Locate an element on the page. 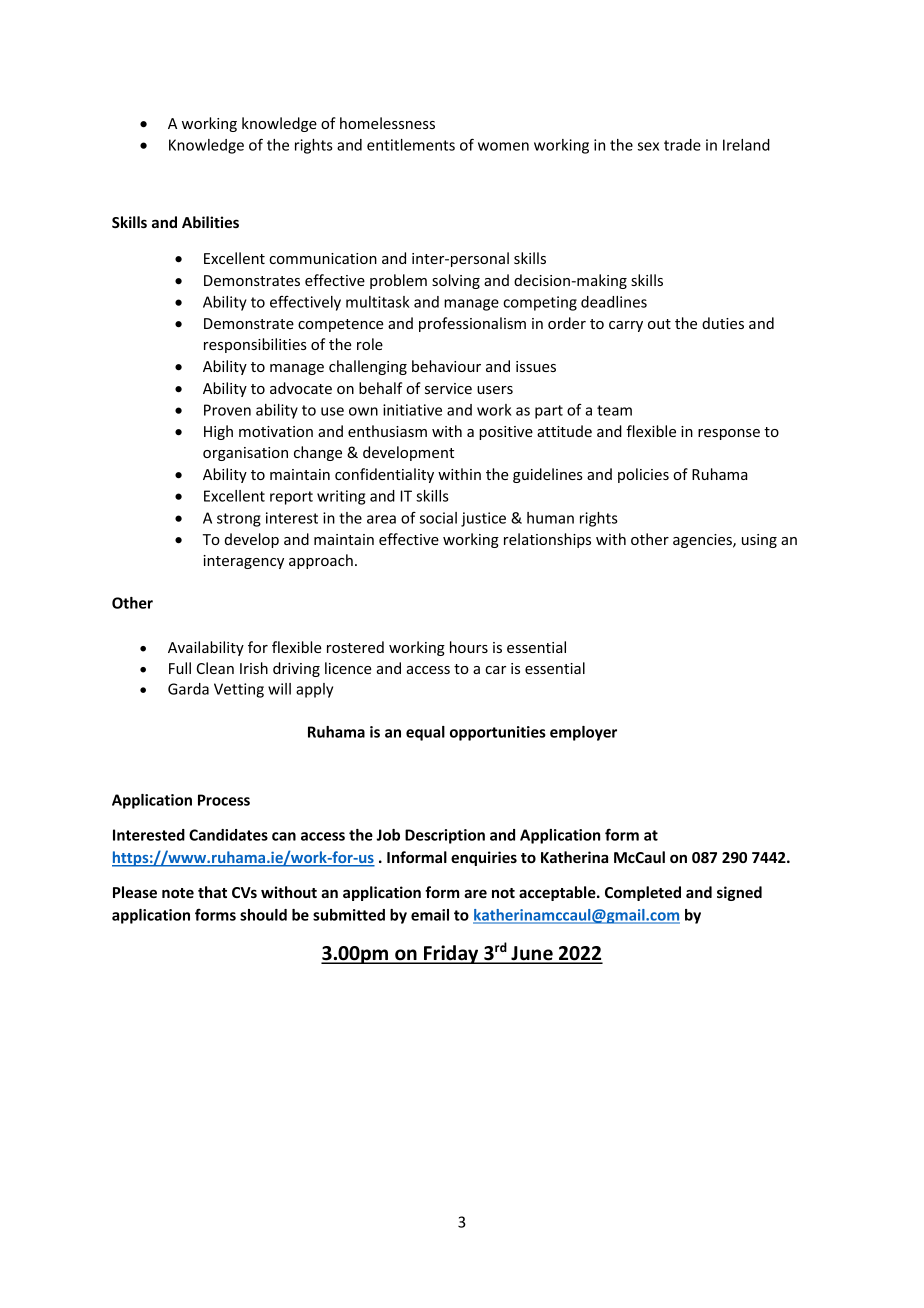 The width and height of the document is (924, 1308). Abilities is located at coordinates (210, 222).
